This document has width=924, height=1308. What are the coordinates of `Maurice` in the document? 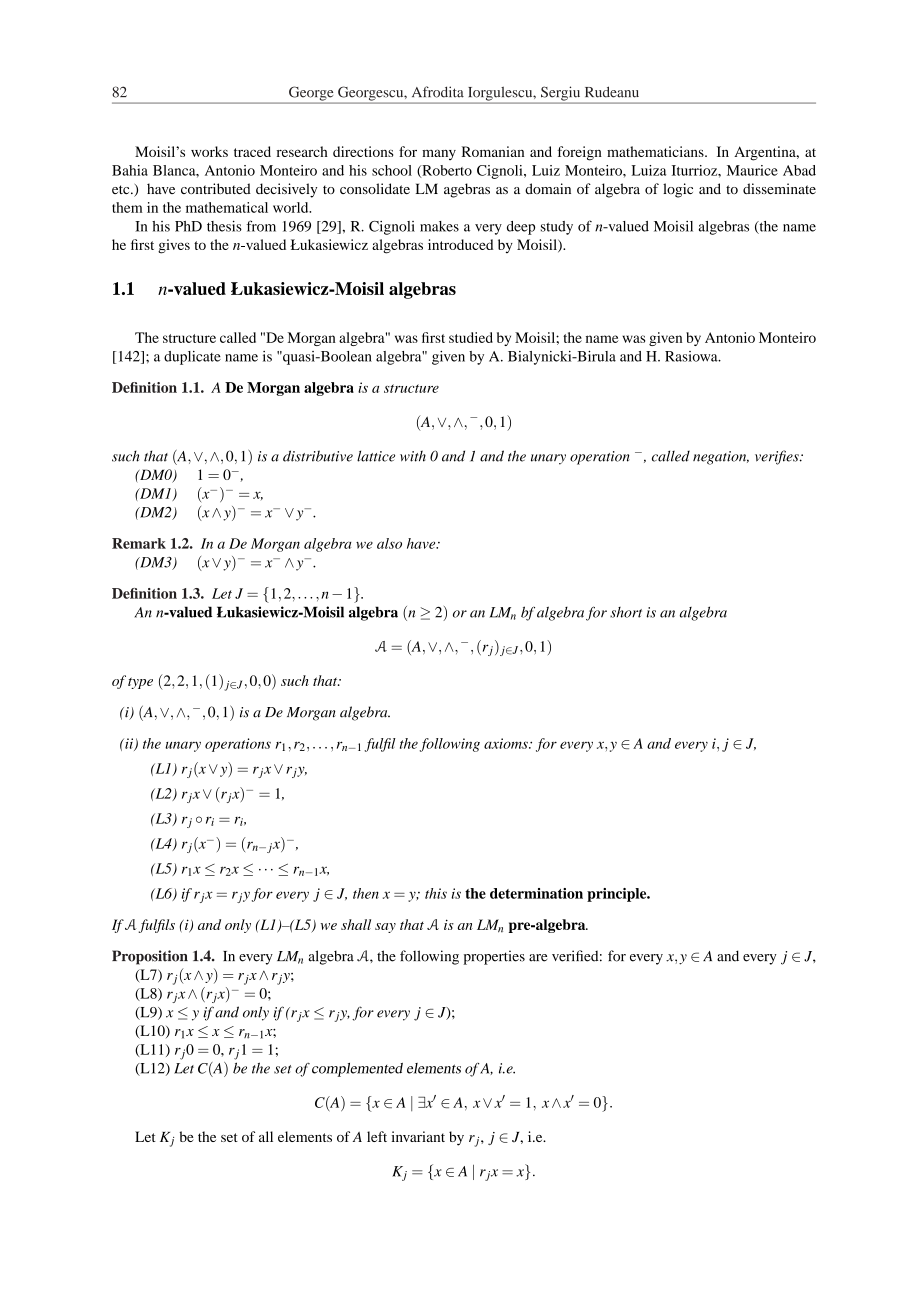 It's located at (752, 170).
